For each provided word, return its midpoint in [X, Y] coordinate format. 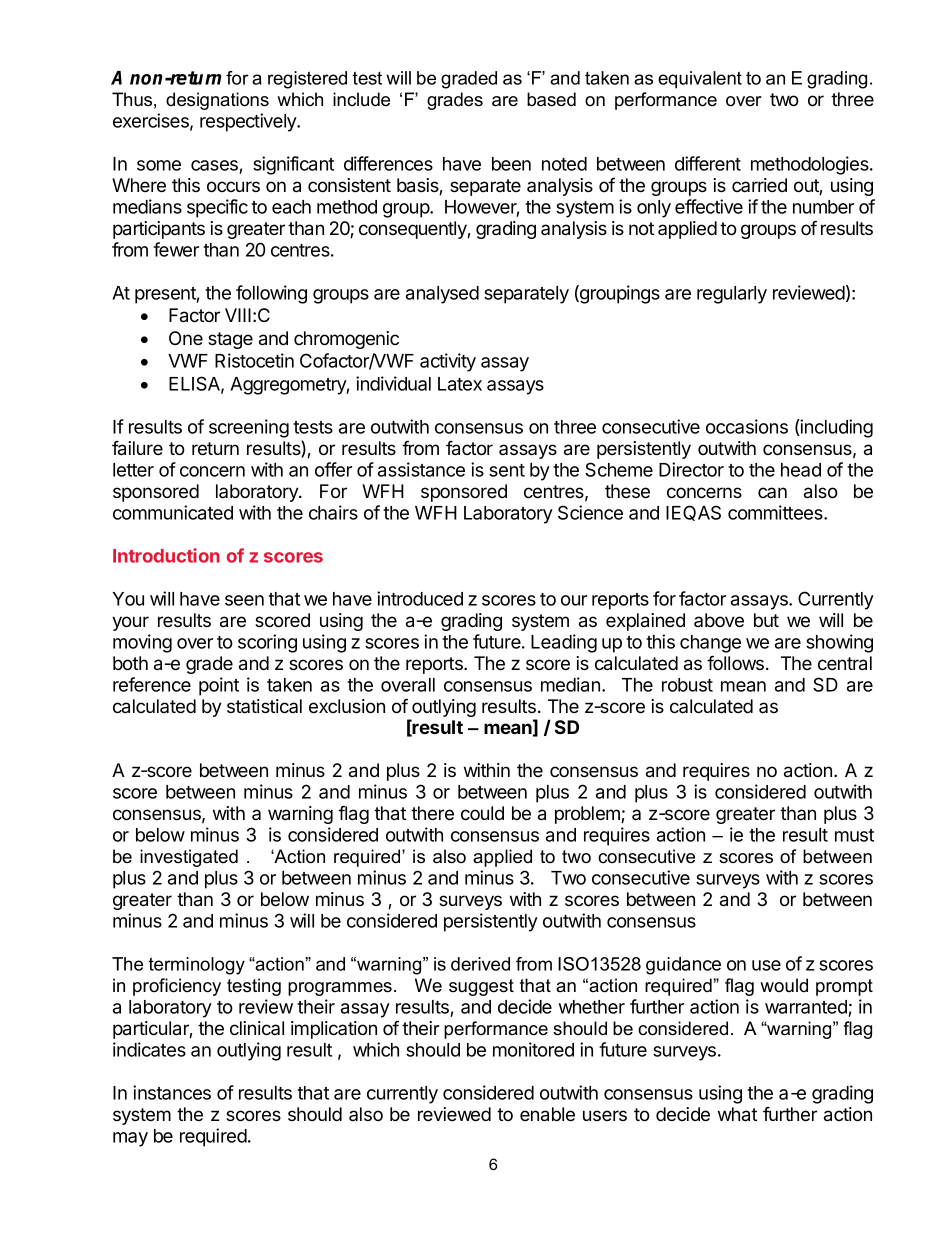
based [551, 99]
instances [172, 1092]
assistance [421, 469]
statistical [264, 706]
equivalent [700, 80]
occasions [747, 426]
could [482, 813]
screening [249, 428]
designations [217, 101]
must [854, 835]
